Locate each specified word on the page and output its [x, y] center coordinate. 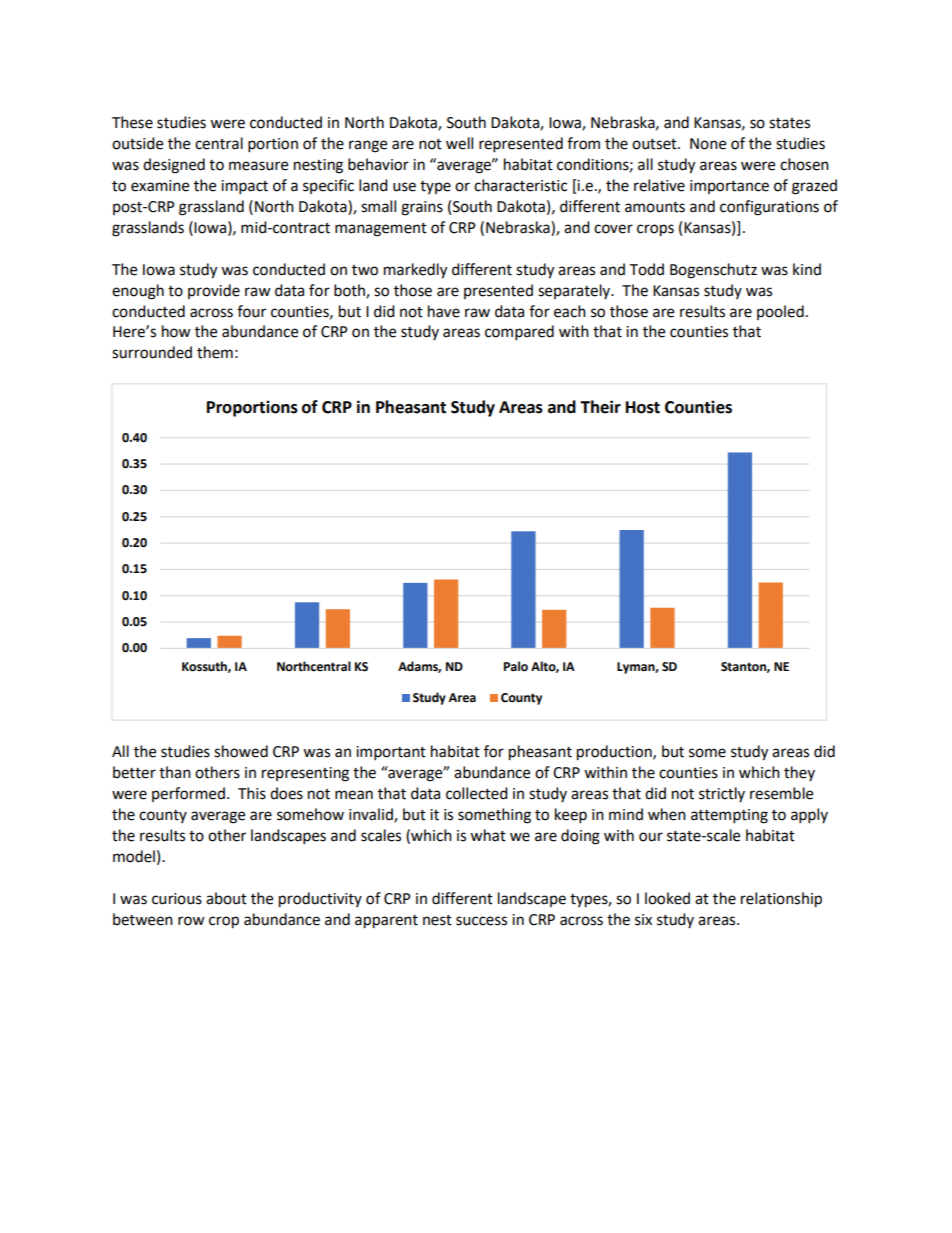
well [459, 143]
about [226, 898]
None [708, 144]
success [481, 921]
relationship [781, 900]
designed [174, 166]
